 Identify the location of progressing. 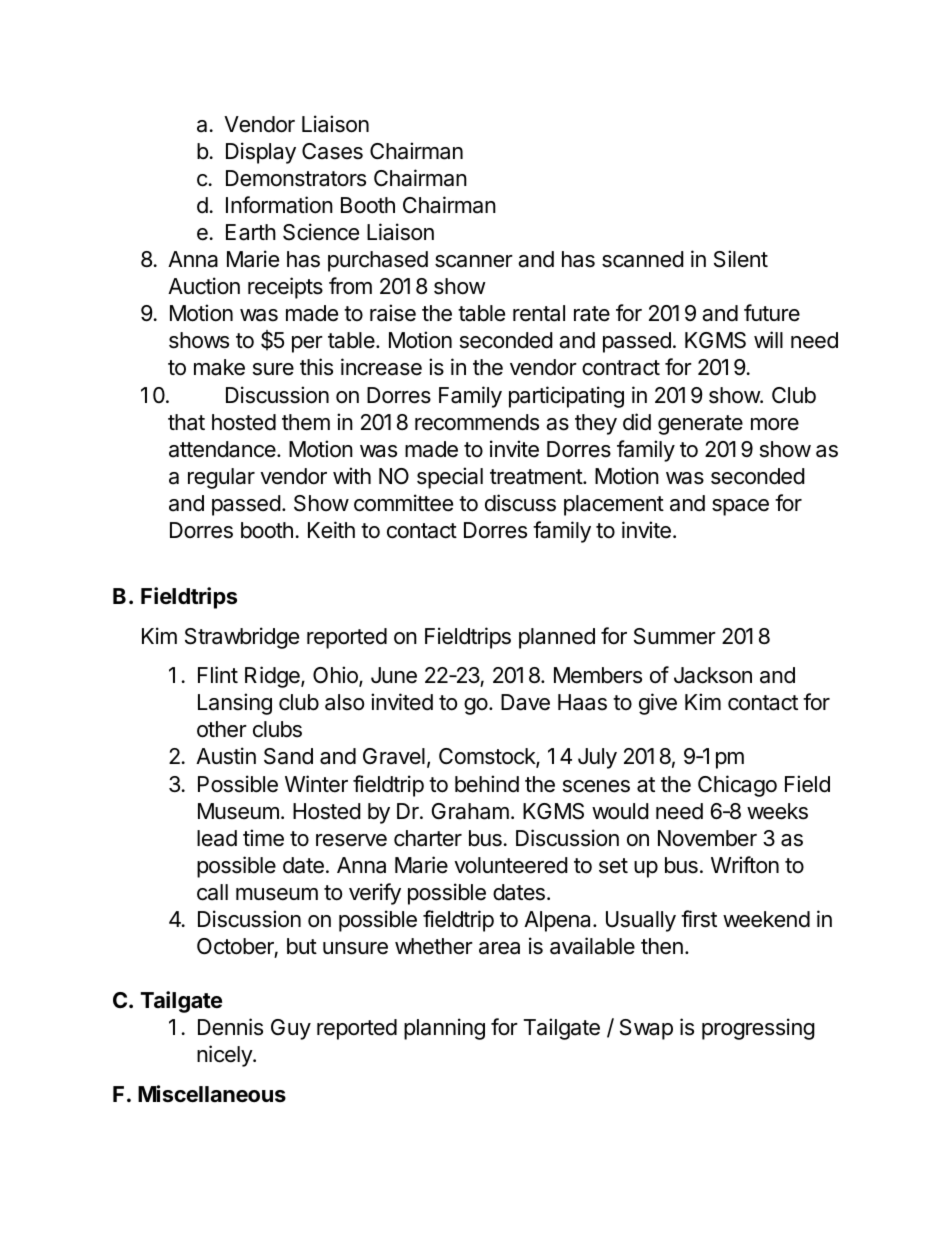
(758, 1029).
